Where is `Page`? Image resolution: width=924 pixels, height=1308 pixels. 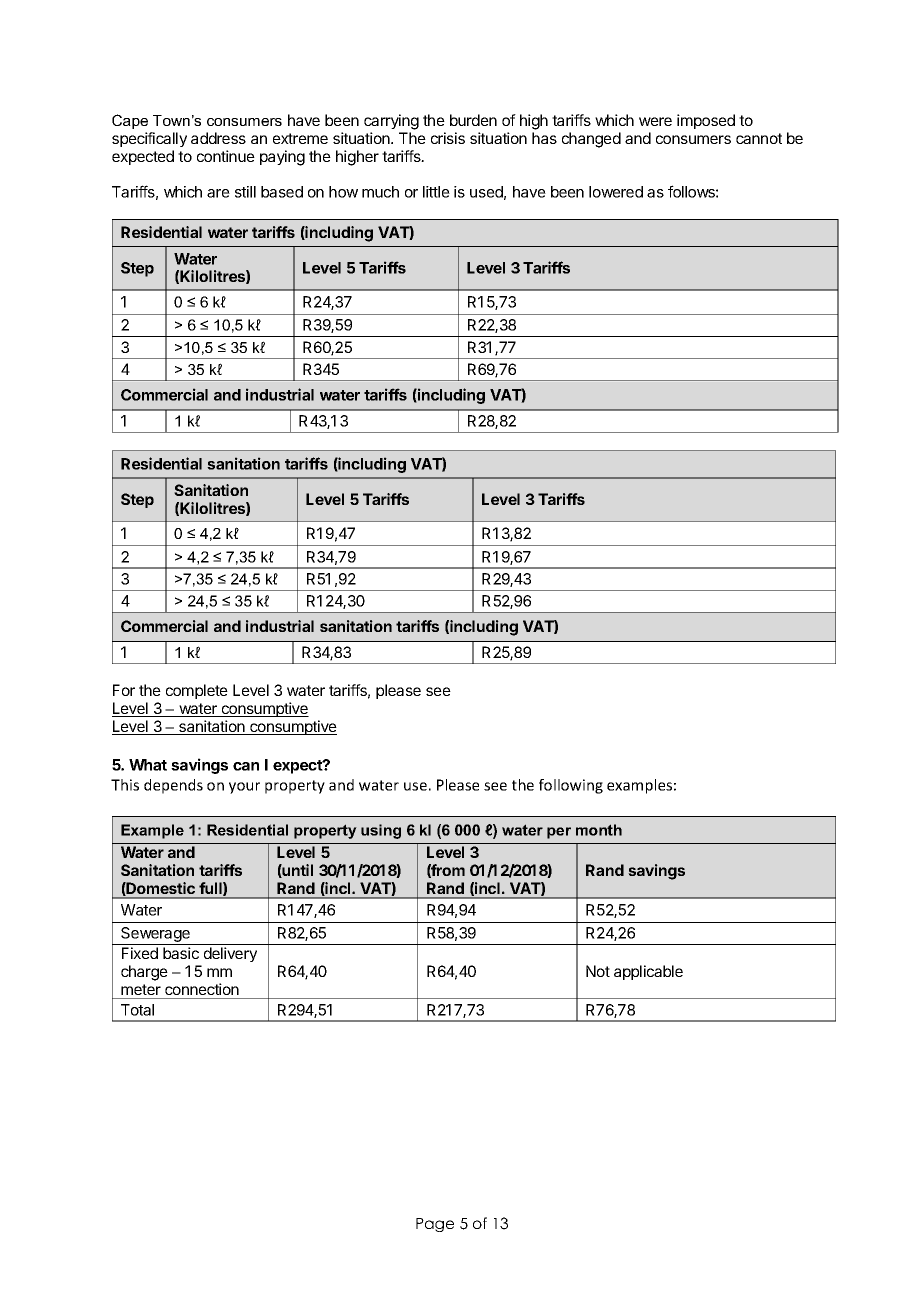
Page is located at coordinates (435, 1225).
